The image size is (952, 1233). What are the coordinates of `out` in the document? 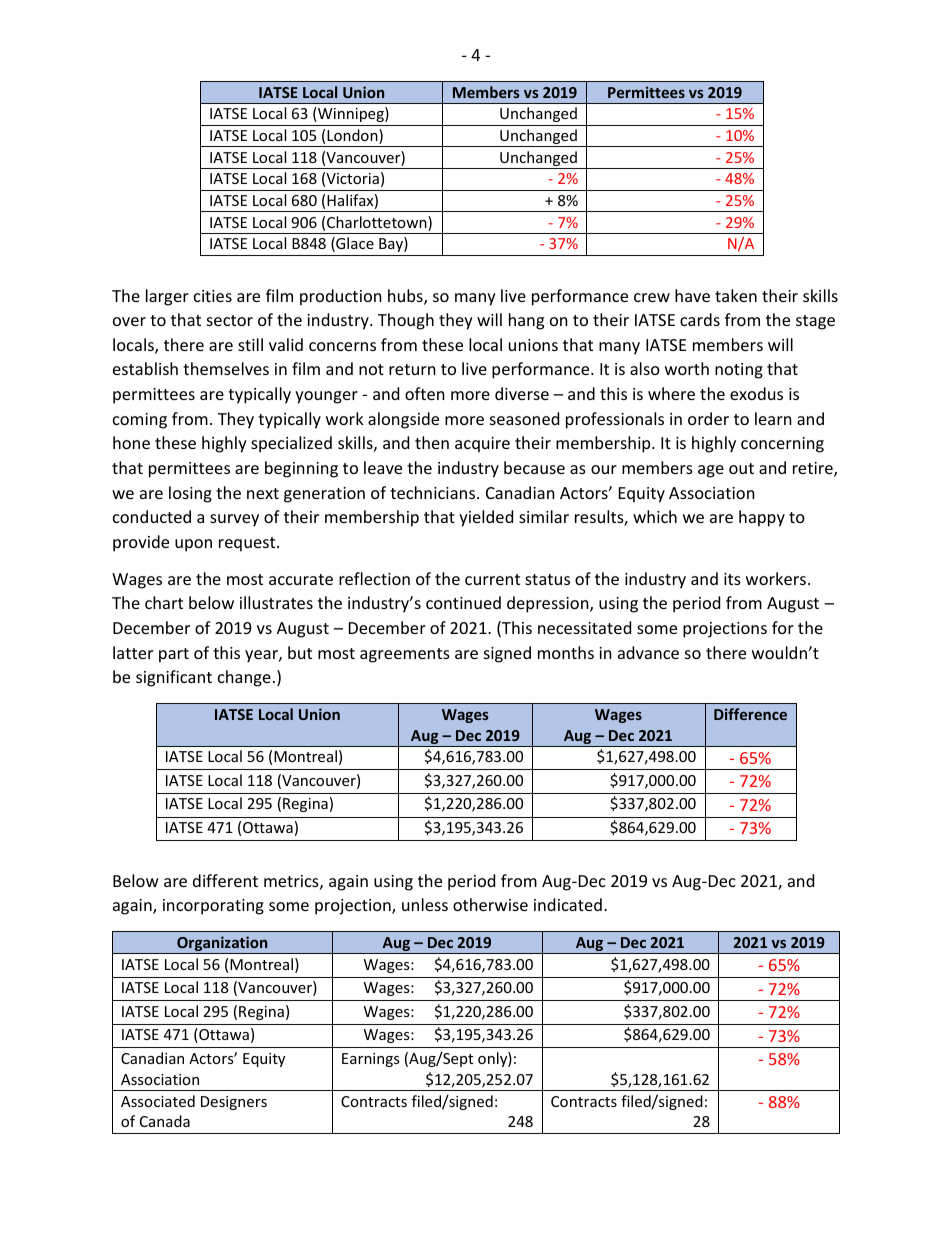 It's located at (741, 468).
